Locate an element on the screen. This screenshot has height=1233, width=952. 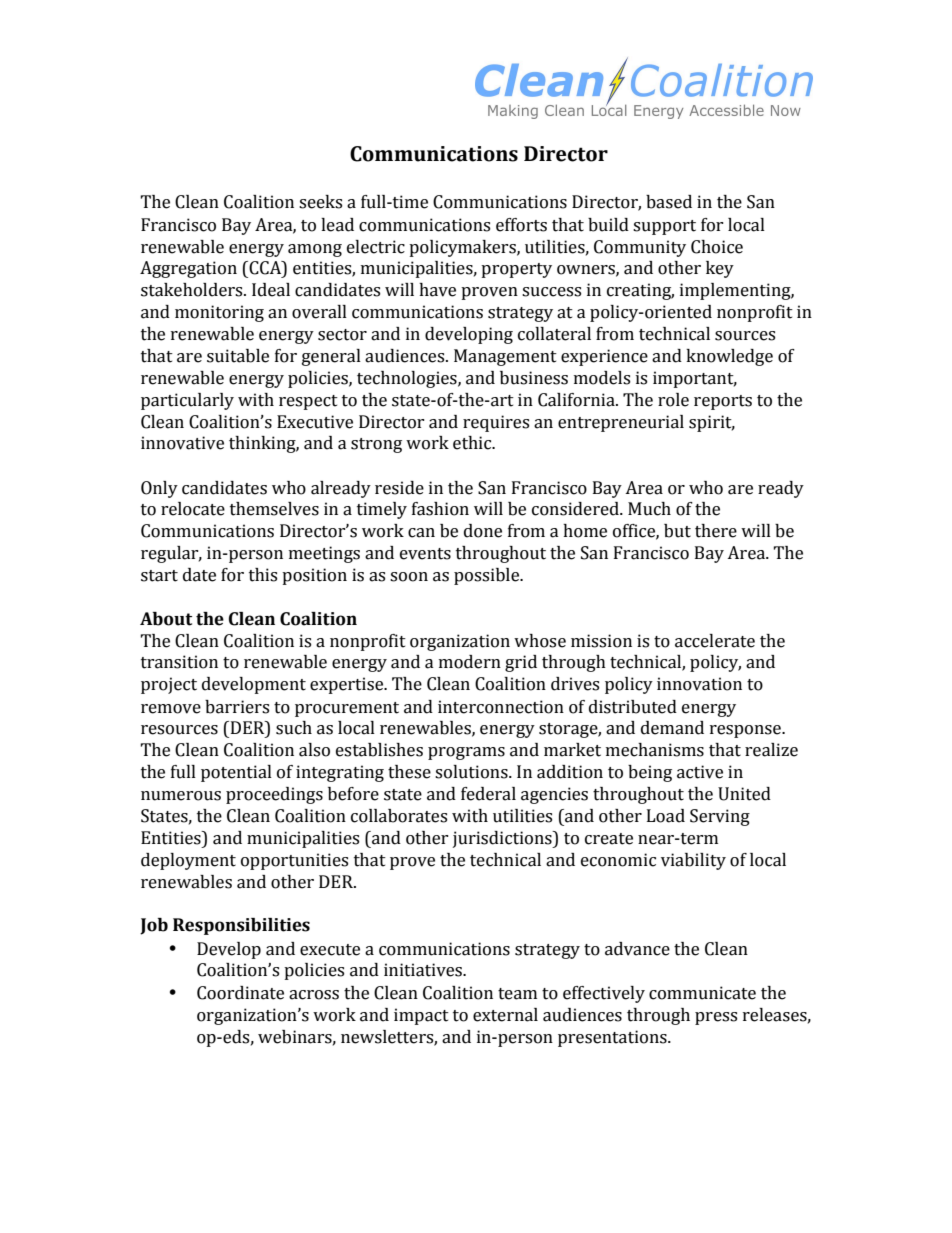
accelerate is located at coordinates (715, 641).
